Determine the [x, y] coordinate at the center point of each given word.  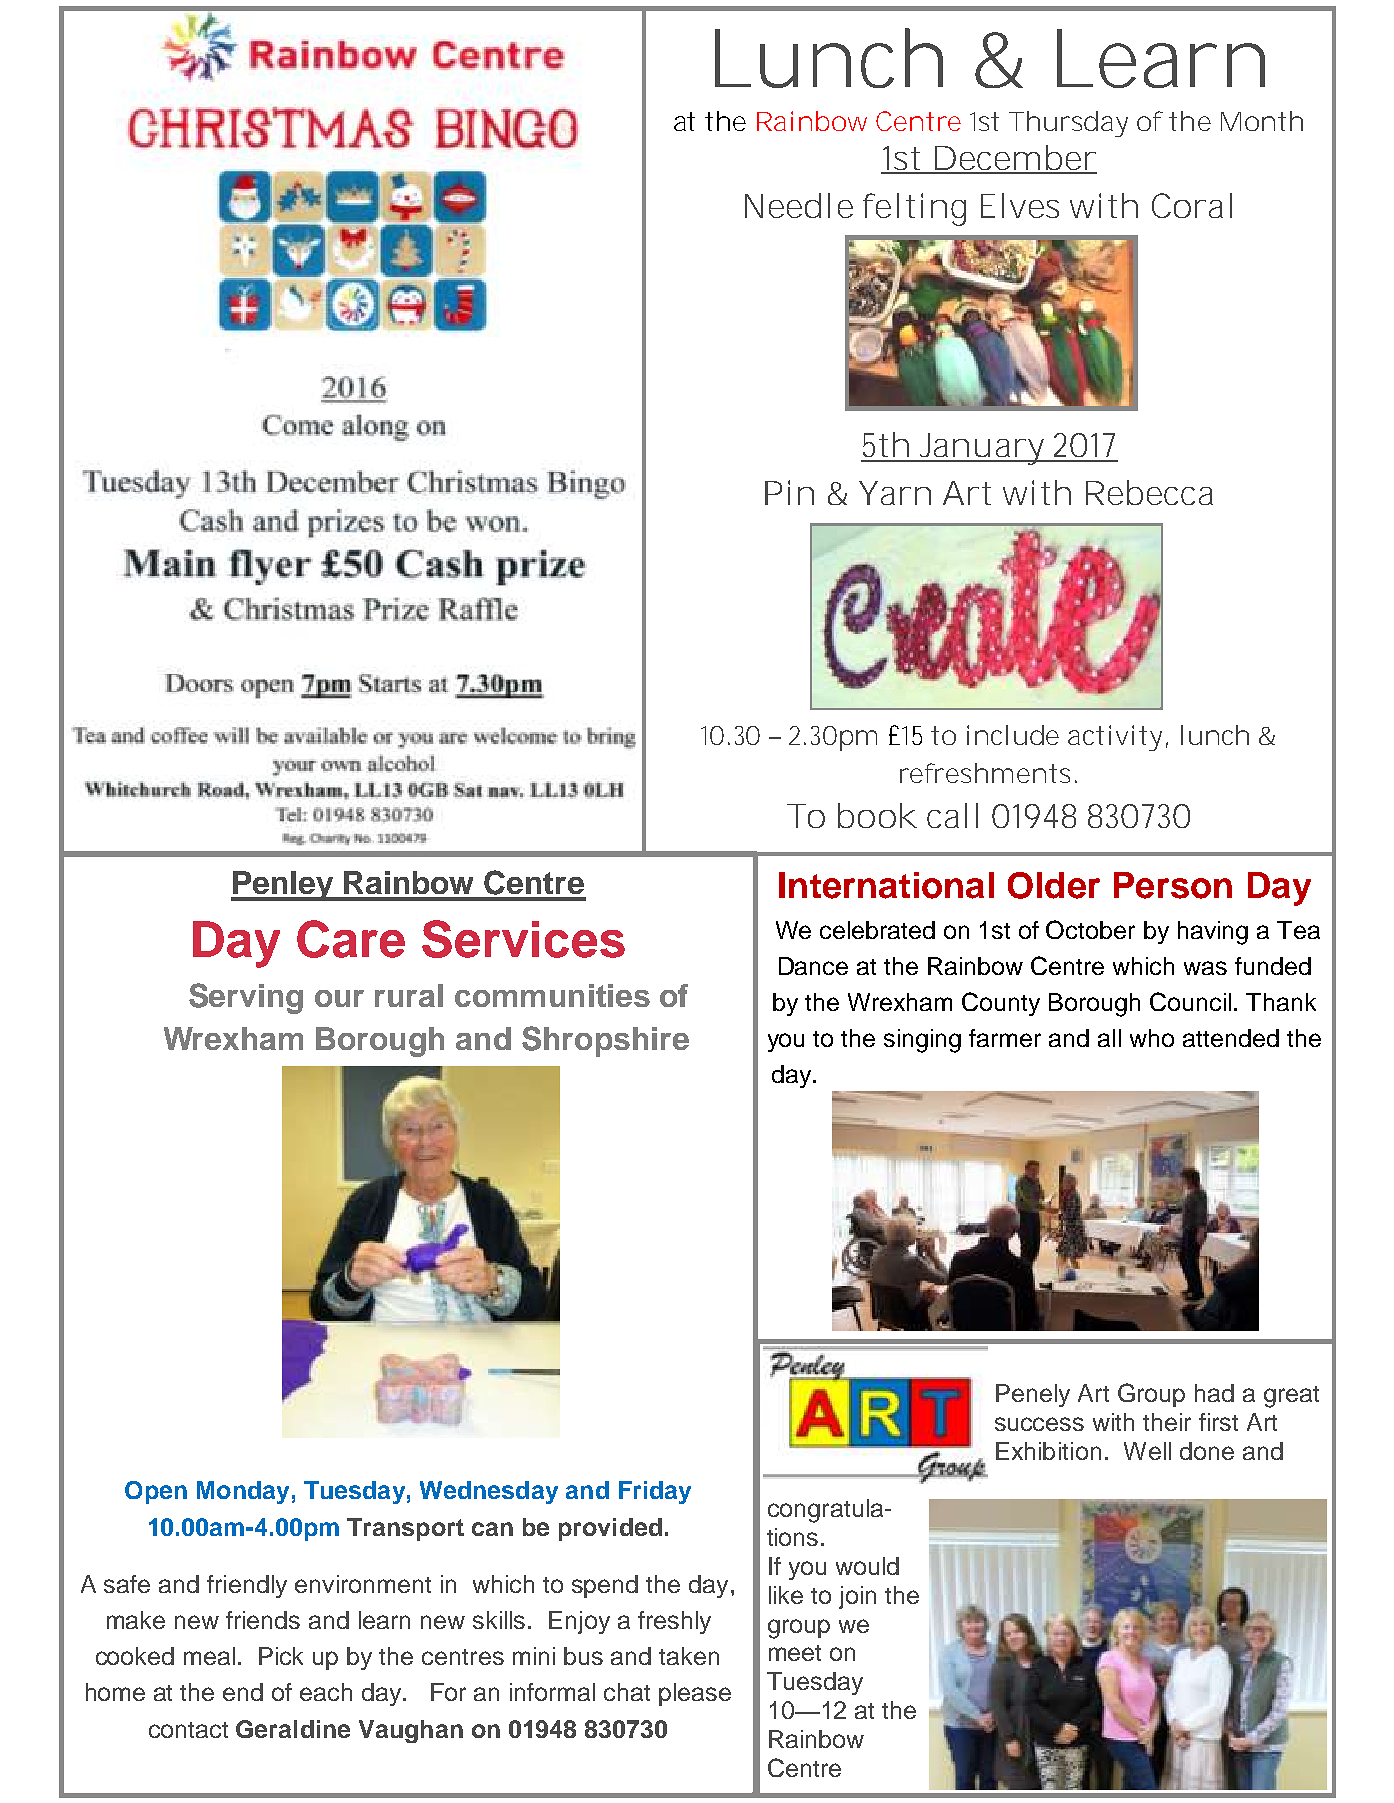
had [1214, 1393]
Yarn [895, 493]
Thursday [1068, 124]
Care [351, 939]
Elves [1020, 205]
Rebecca [1149, 492]
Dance [813, 966]
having [1213, 933]
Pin [789, 492]
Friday [655, 1492]
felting [914, 209]
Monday [243, 1492]
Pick [281, 1656]
